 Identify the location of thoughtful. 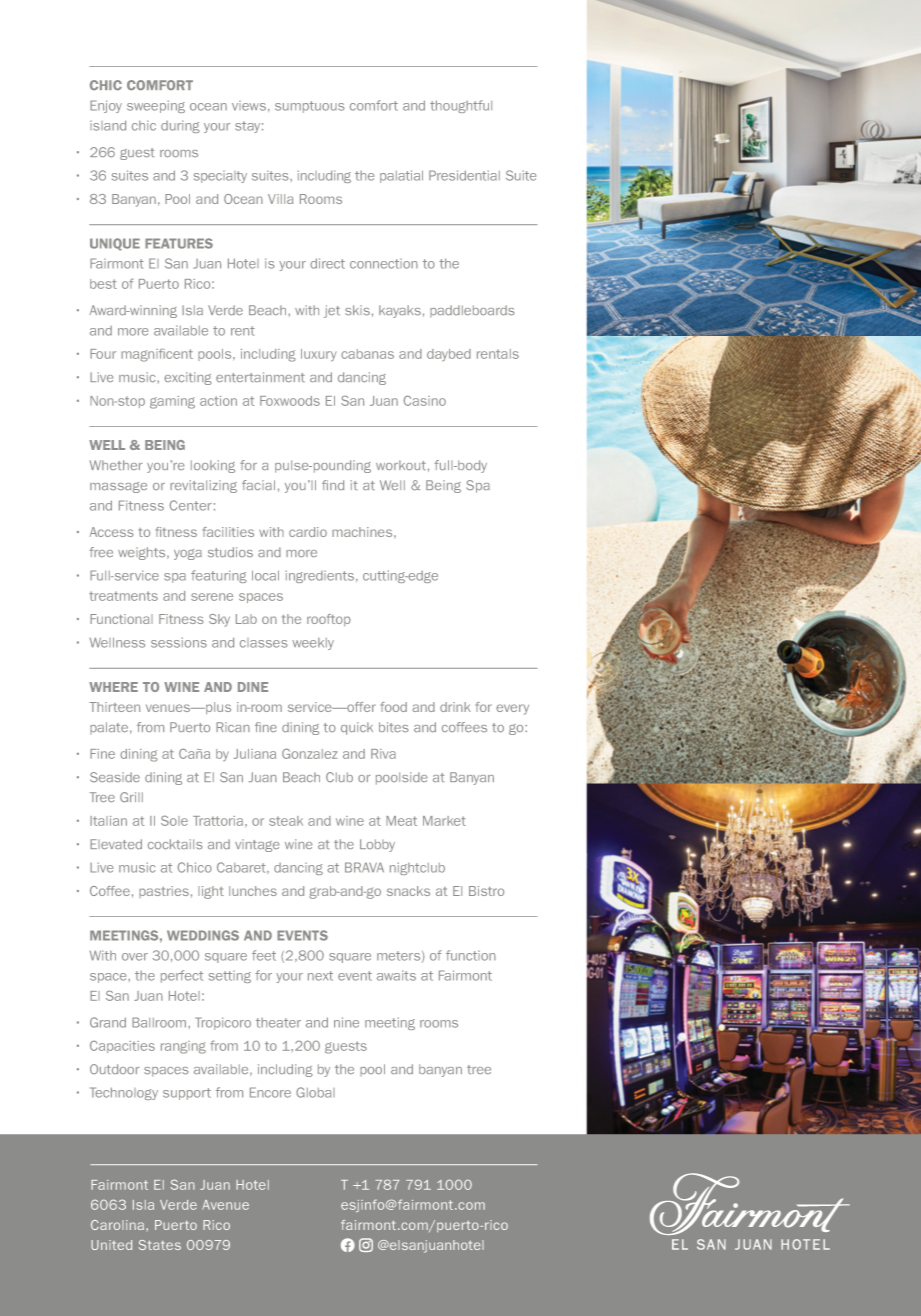
(461, 106).
